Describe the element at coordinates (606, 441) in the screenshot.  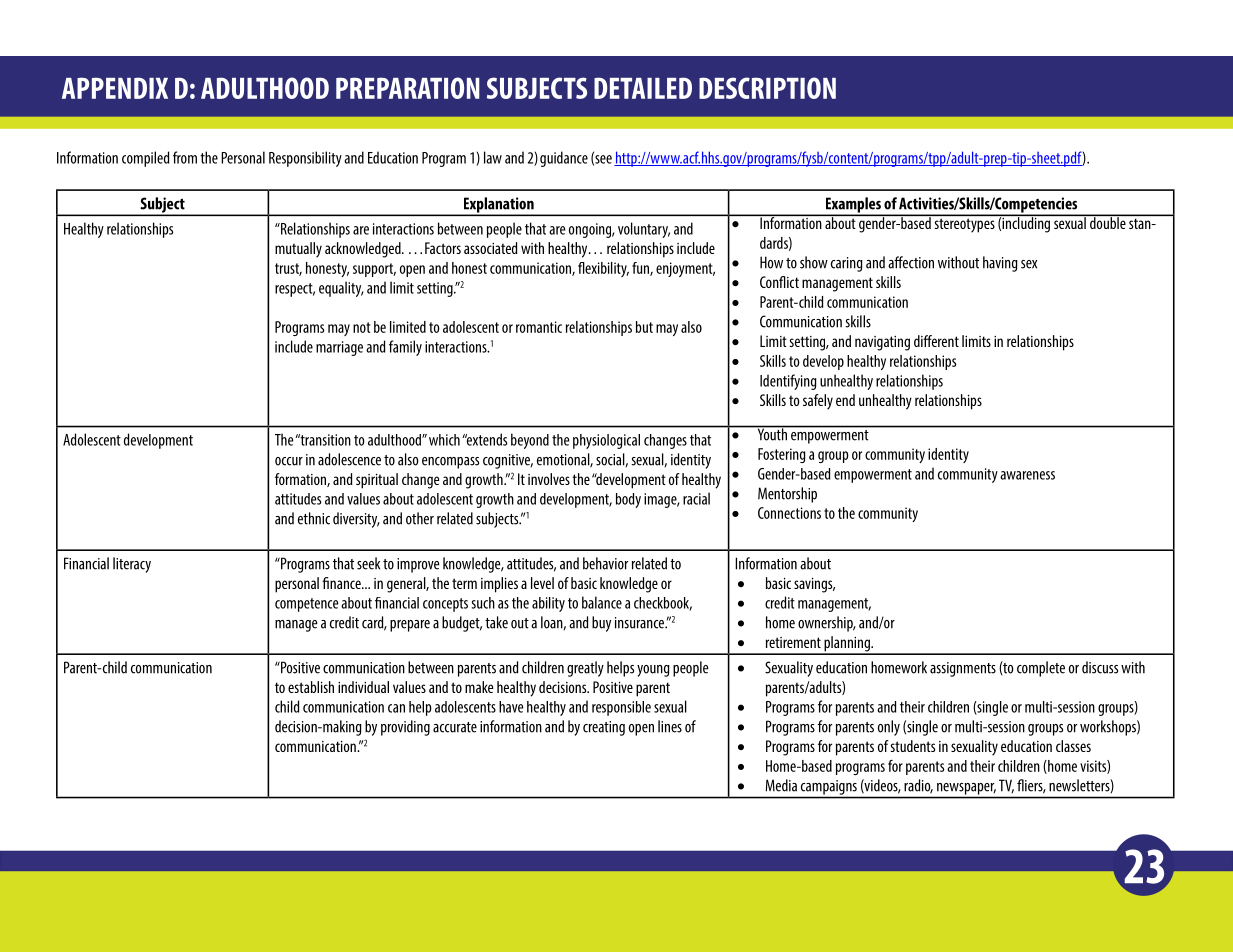
I see `physiological` at that location.
